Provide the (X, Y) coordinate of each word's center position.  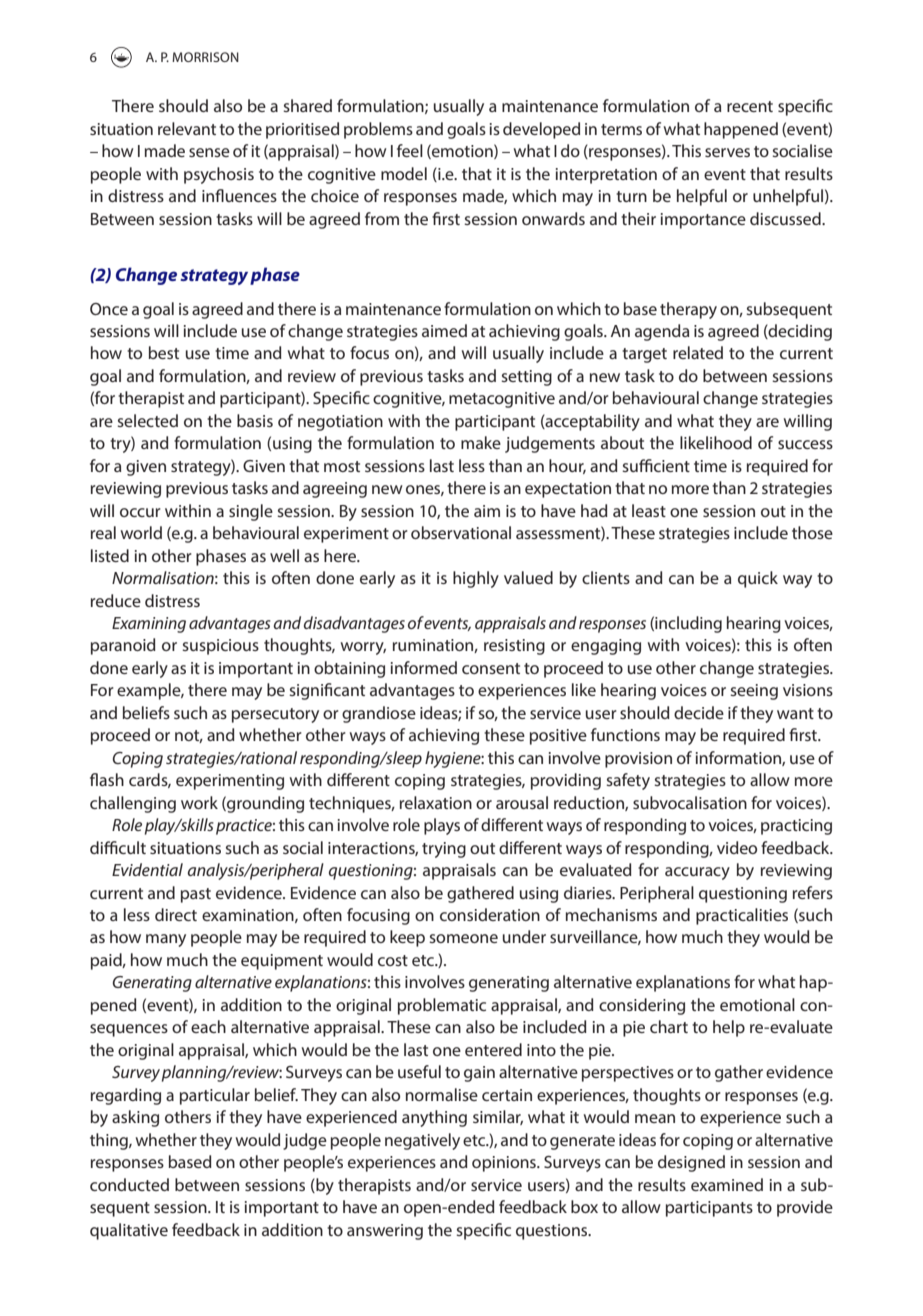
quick (758, 579)
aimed (444, 330)
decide (699, 712)
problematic (442, 1006)
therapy (688, 310)
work (199, 802)
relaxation (436, 802)
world (141, 532)
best (164, 352)
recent (750, 106)
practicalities (742, 916)
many (166, 940)
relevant (187, 128)
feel (410, 150)
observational (461, 532)
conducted (129, 1184)
